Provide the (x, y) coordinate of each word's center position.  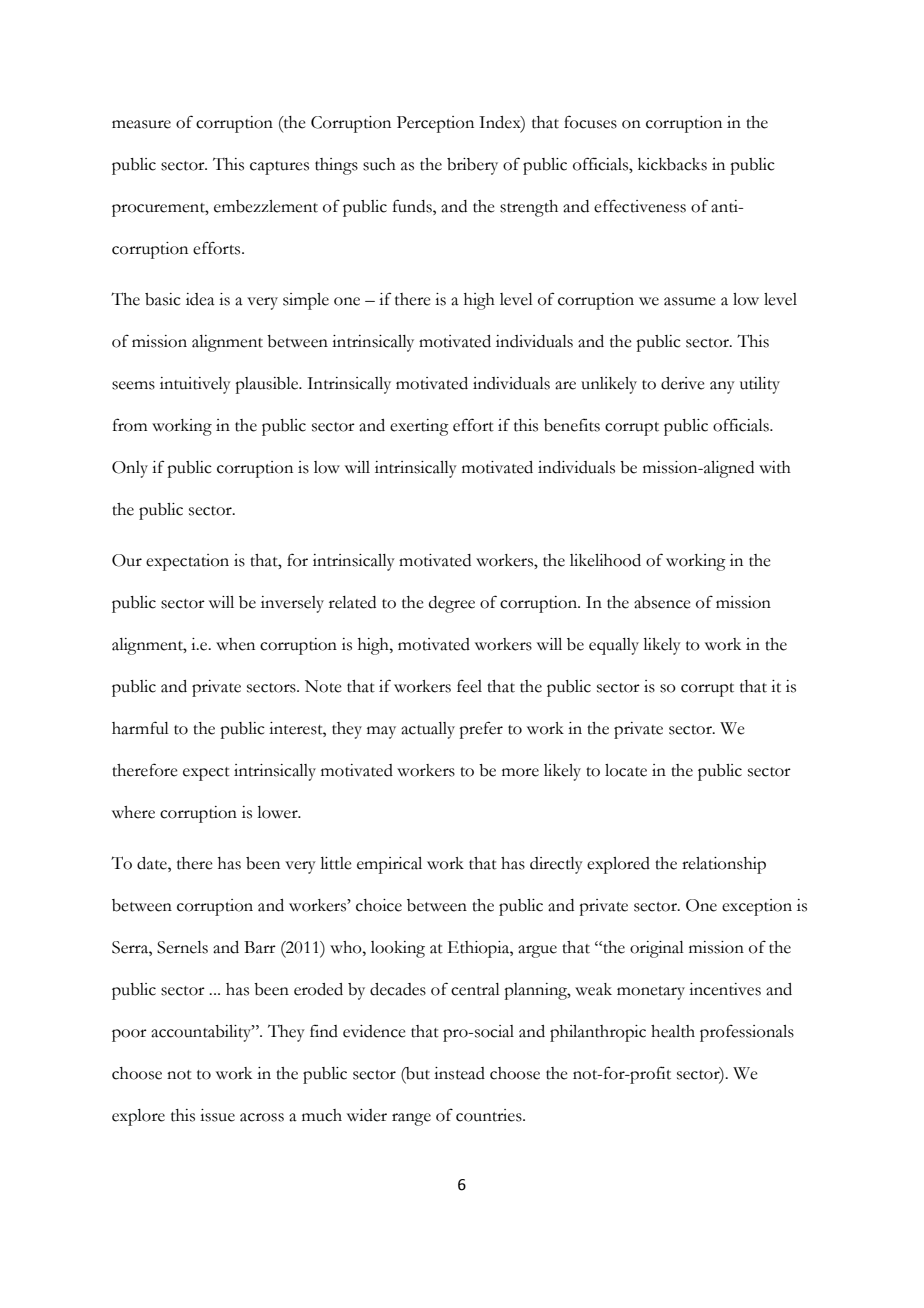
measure (141, 124)
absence (662, 602)
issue (217, 1115)
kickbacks (672, 164)
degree (452, 604)
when (235, 644)
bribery (472, 166)
